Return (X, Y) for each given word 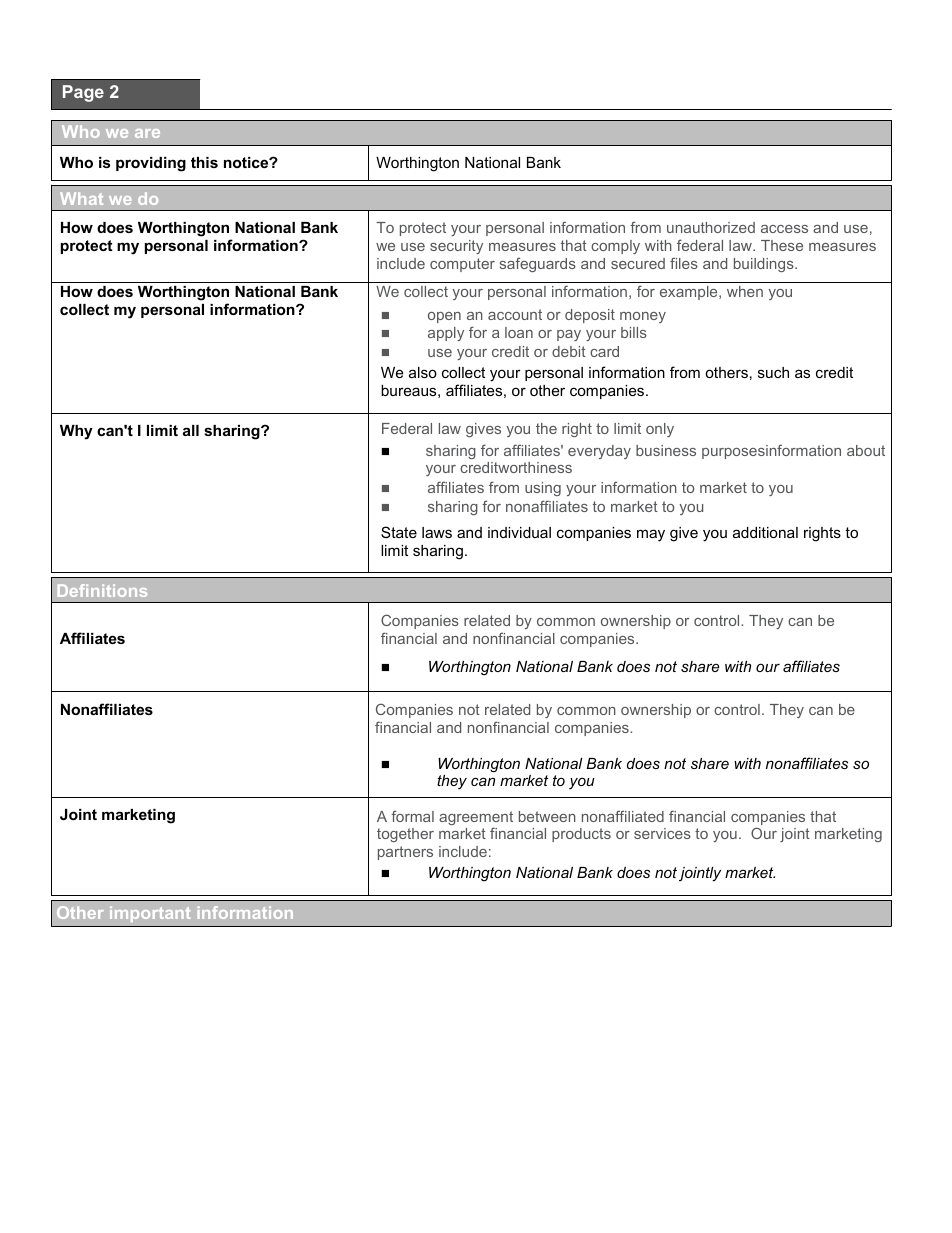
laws (437, 532)
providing (151, 164)
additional (765, 532)
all (191, 430)
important (150, 914)
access (784, 229)
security (456, 247)
